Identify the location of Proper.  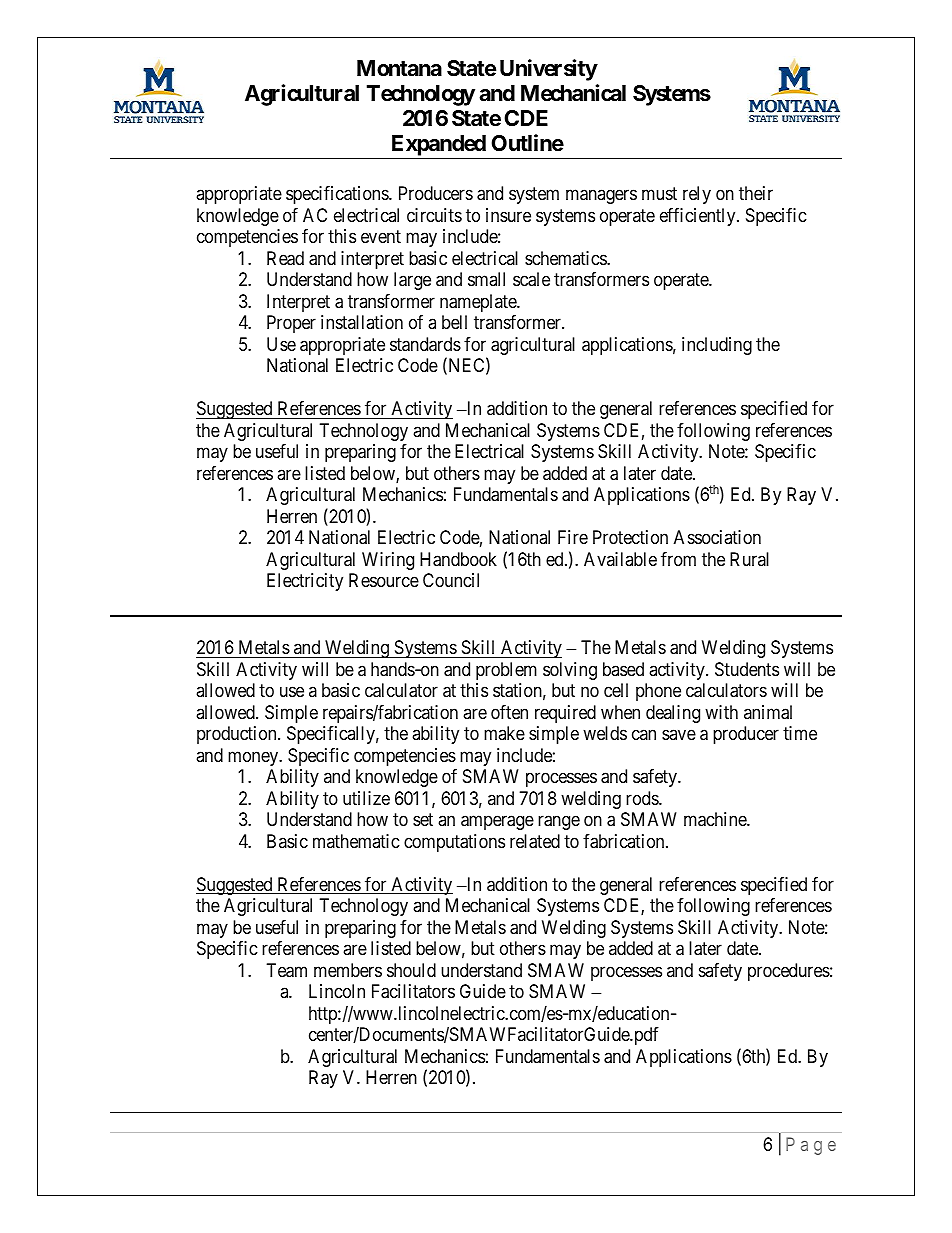
(291, 324).
